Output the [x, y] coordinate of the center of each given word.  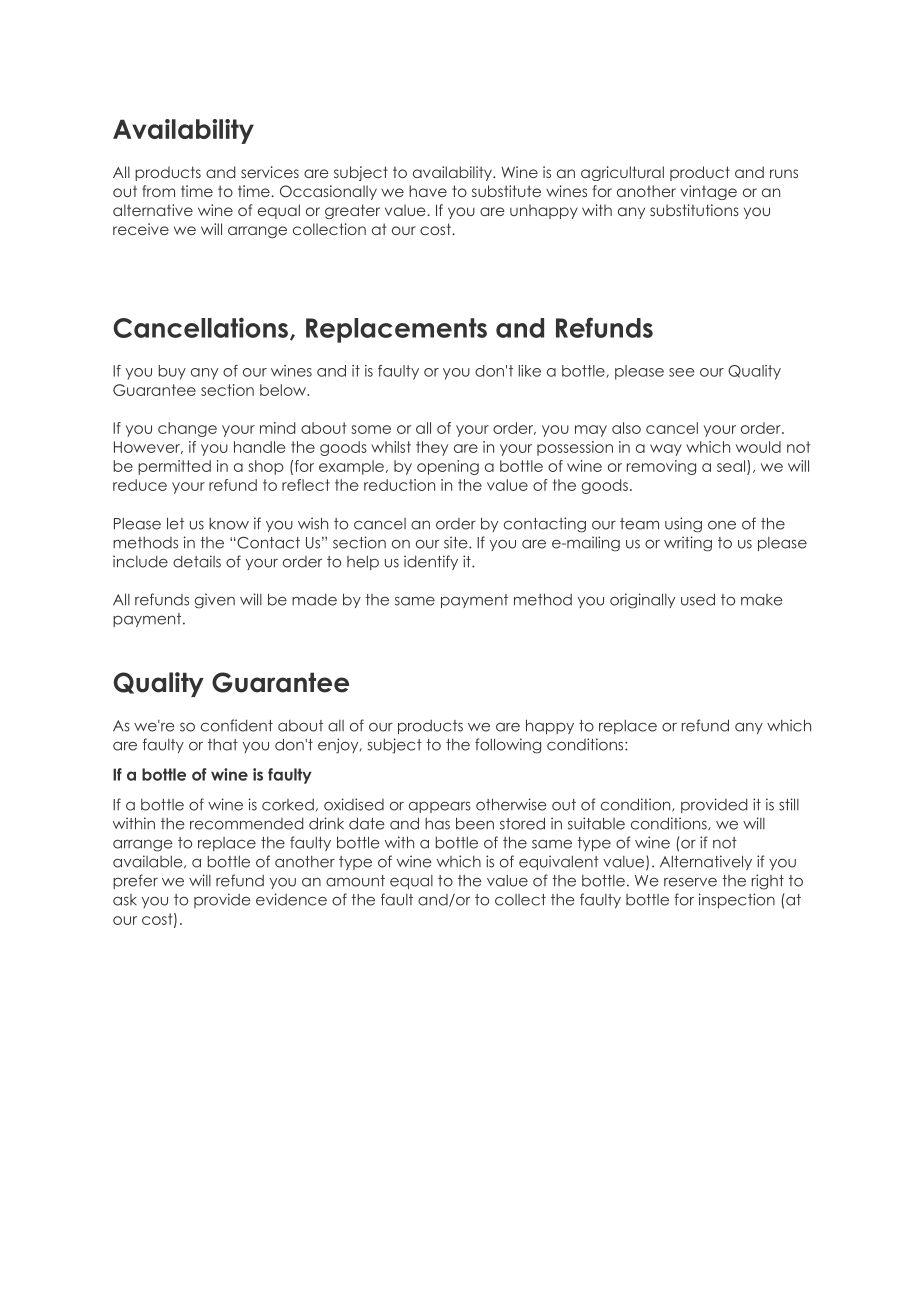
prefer [135, 881]
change [187, 429]
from [158, 191]
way [666, 450]
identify [431, 562]
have [428, 191]
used [698, 599]
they [432, 448]
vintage [709, 192]
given [215, 601]
